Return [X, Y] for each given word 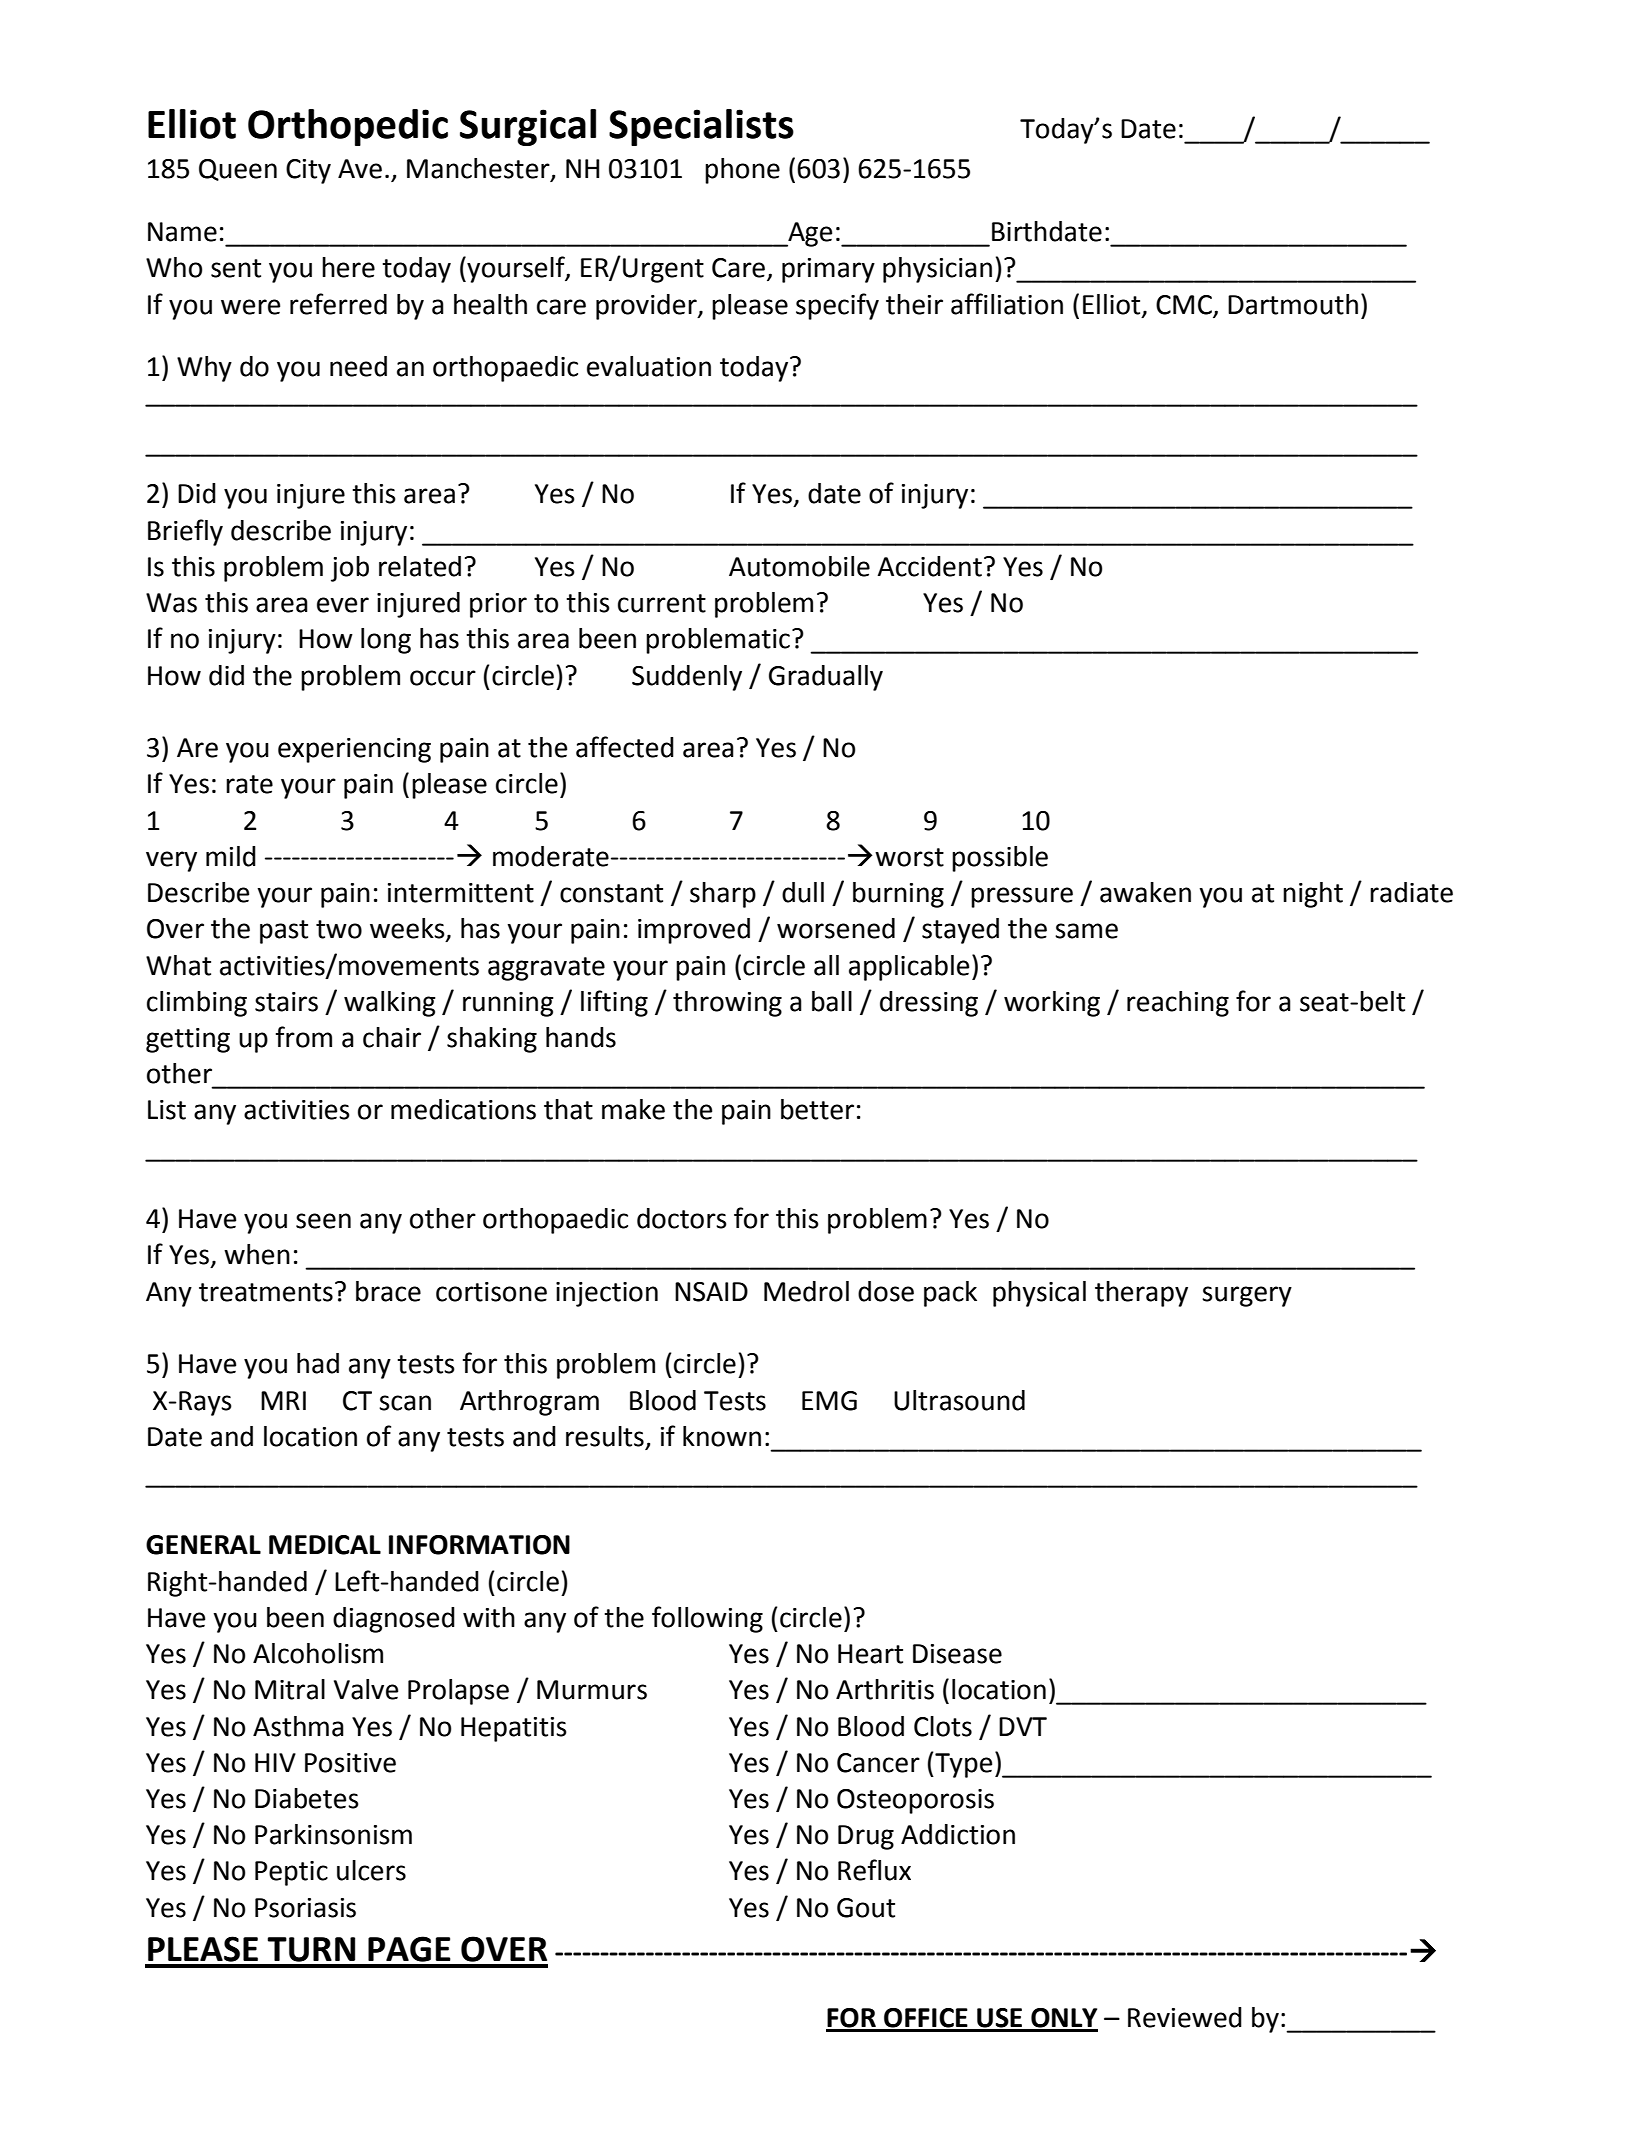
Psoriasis [305, 1908]
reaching [1178, 1004]
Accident [929, 566]
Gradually [826, 678]
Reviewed [1185, 2017]
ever [343, 605]
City [308, 171]
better [817, 1109]
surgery [1247, 1296]
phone [742, 171]
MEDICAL [325, 1545]
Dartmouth [1293, 304]
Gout [866, 1908]
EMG [829, 1401]
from [304, 1037]
